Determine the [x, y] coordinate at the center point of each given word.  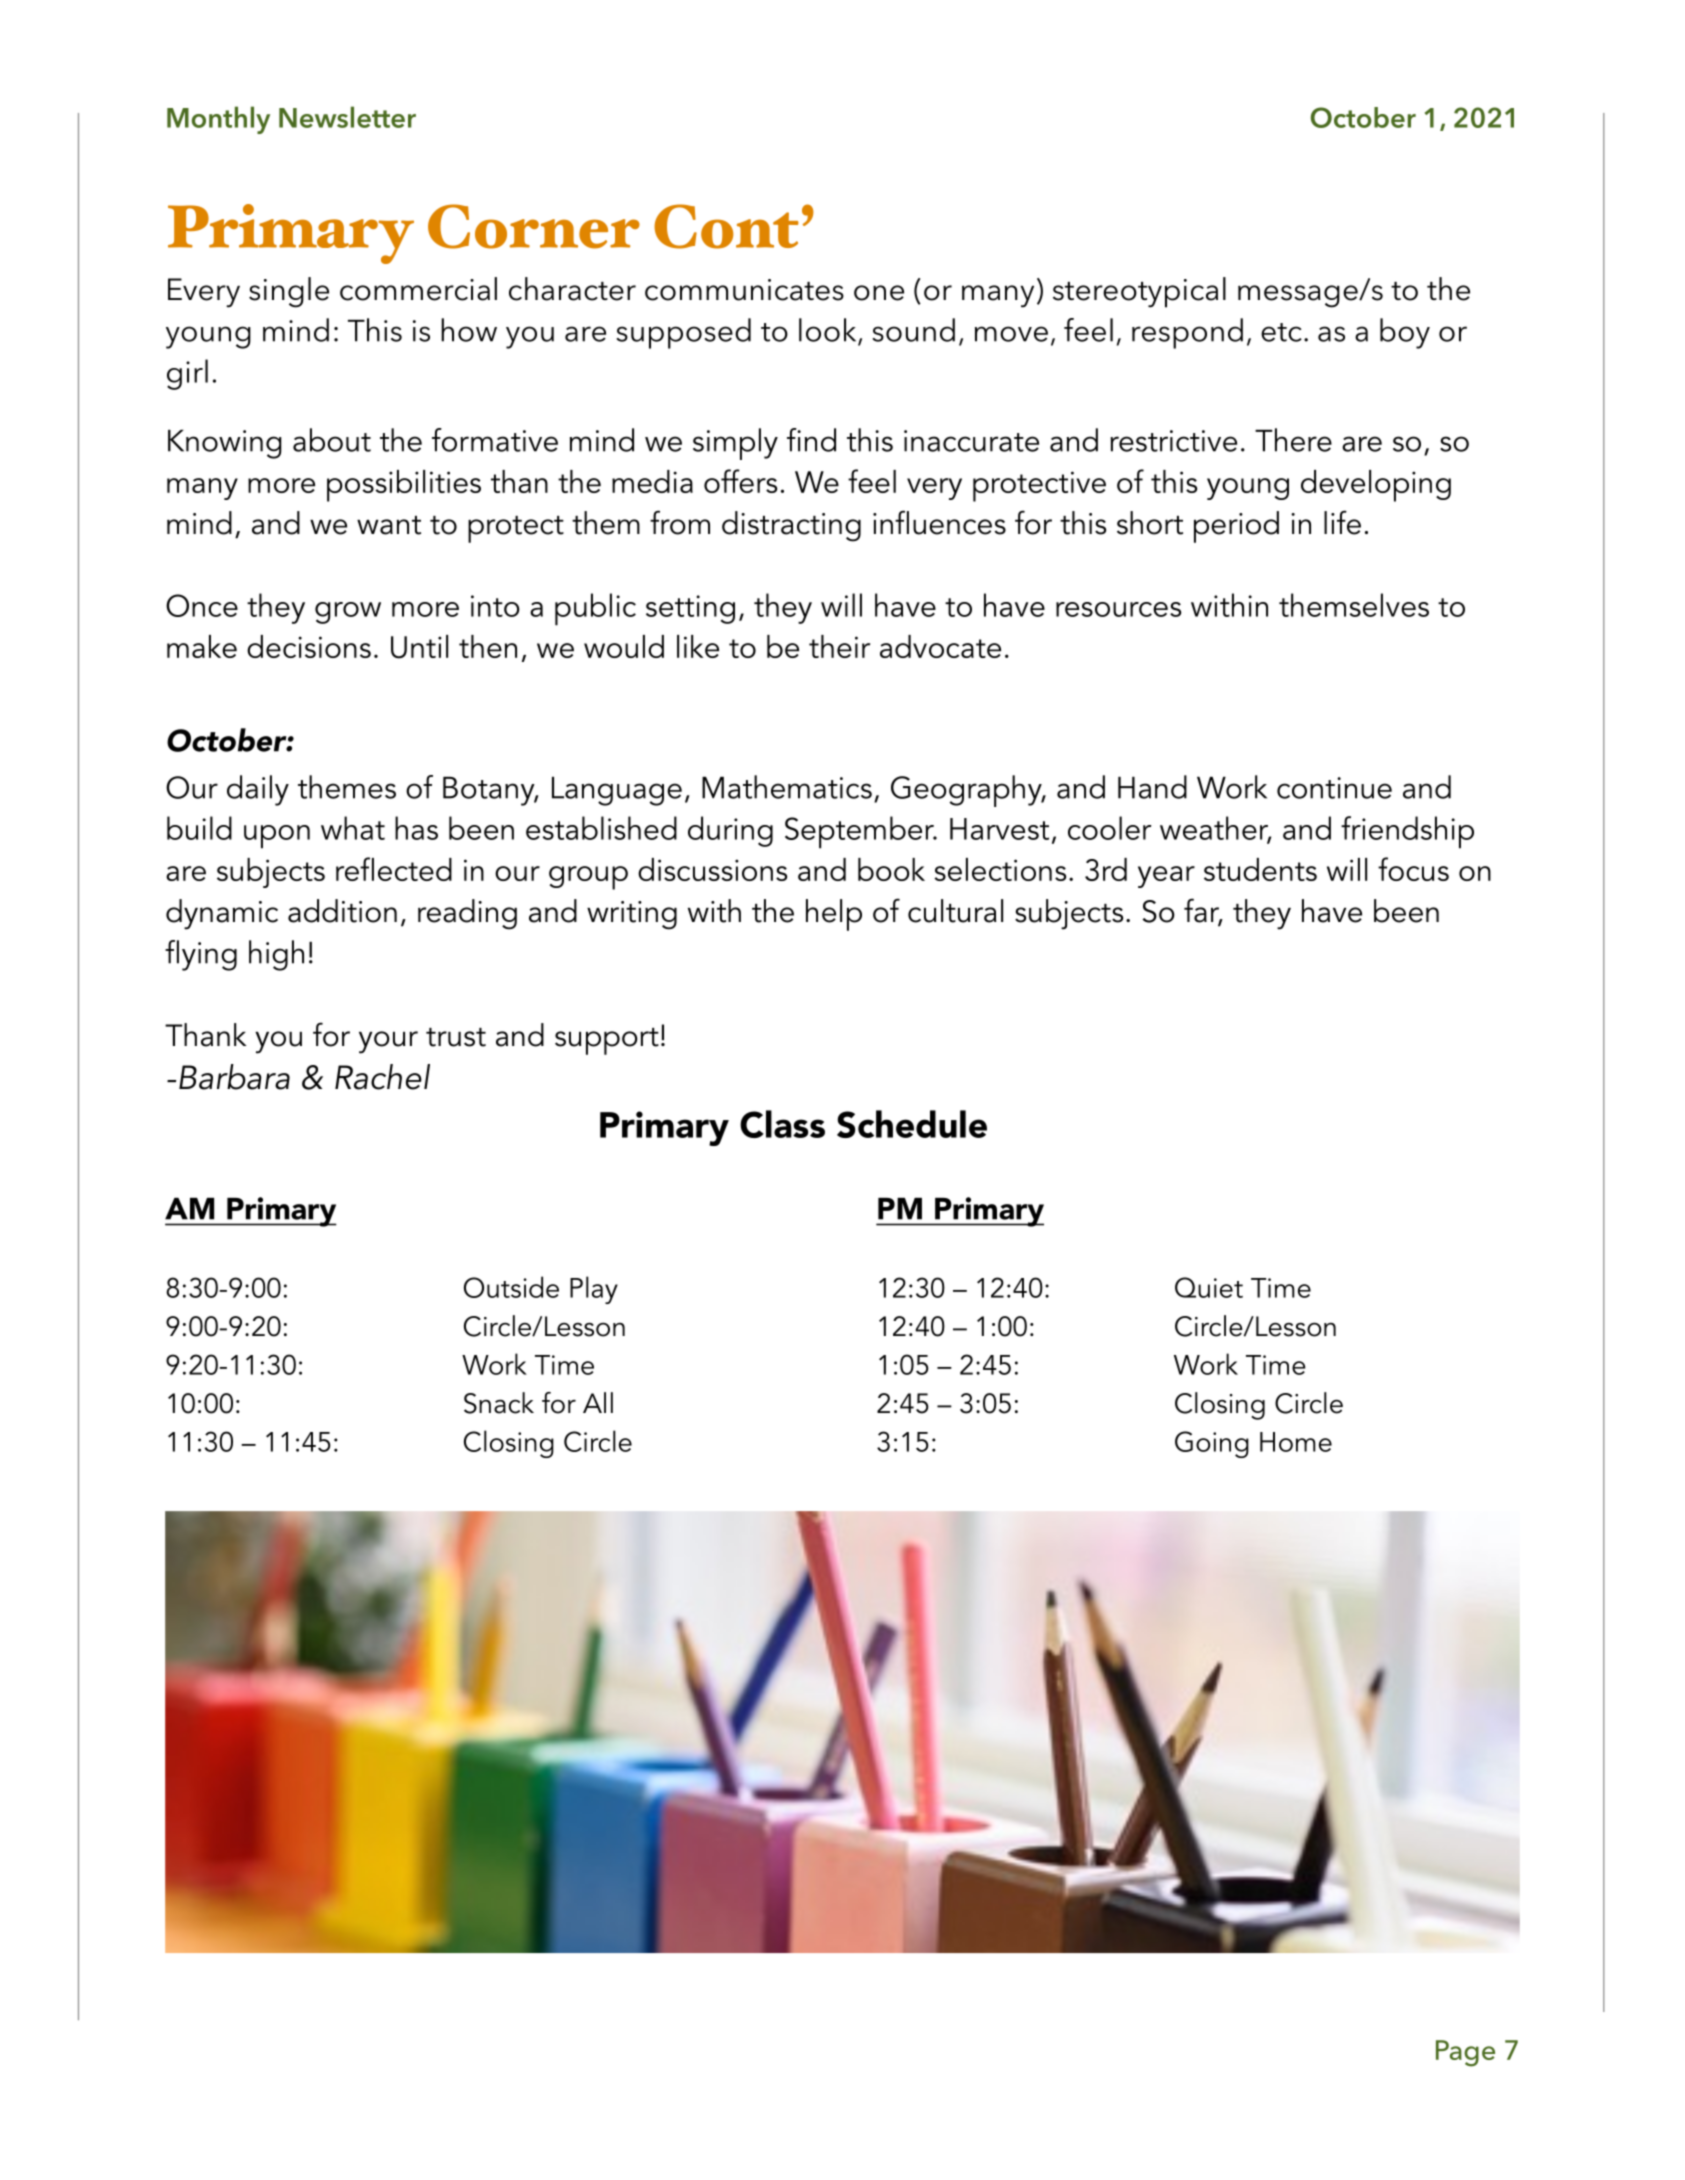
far [1203, 911]
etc [1281, 332]
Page [1465, 2053]
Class [782, 1124]
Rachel [382, 1077]
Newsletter [347, 117]
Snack [499, 1403]
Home [1296, 1442]
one [879, 293]
